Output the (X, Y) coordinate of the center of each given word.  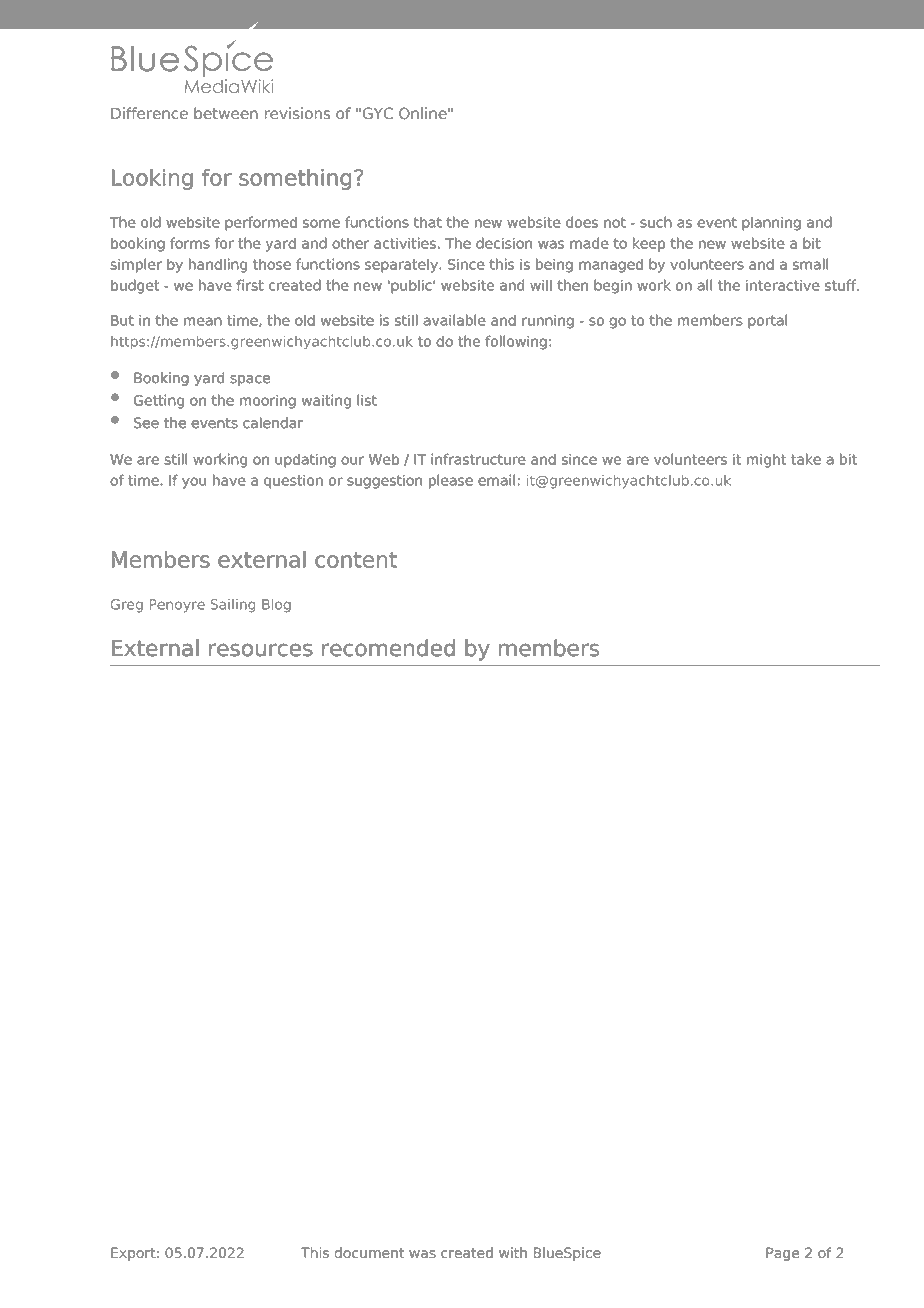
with (513, 1252)
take (806, 459)
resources (261, 650)
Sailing (233, 606)
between (226, 113)
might (766, 460)
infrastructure (478, 459)
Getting (159, 401)
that (428, 222)
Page (783, 1254)
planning (771, 223)
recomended (388, 648)
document (369, 1252)
